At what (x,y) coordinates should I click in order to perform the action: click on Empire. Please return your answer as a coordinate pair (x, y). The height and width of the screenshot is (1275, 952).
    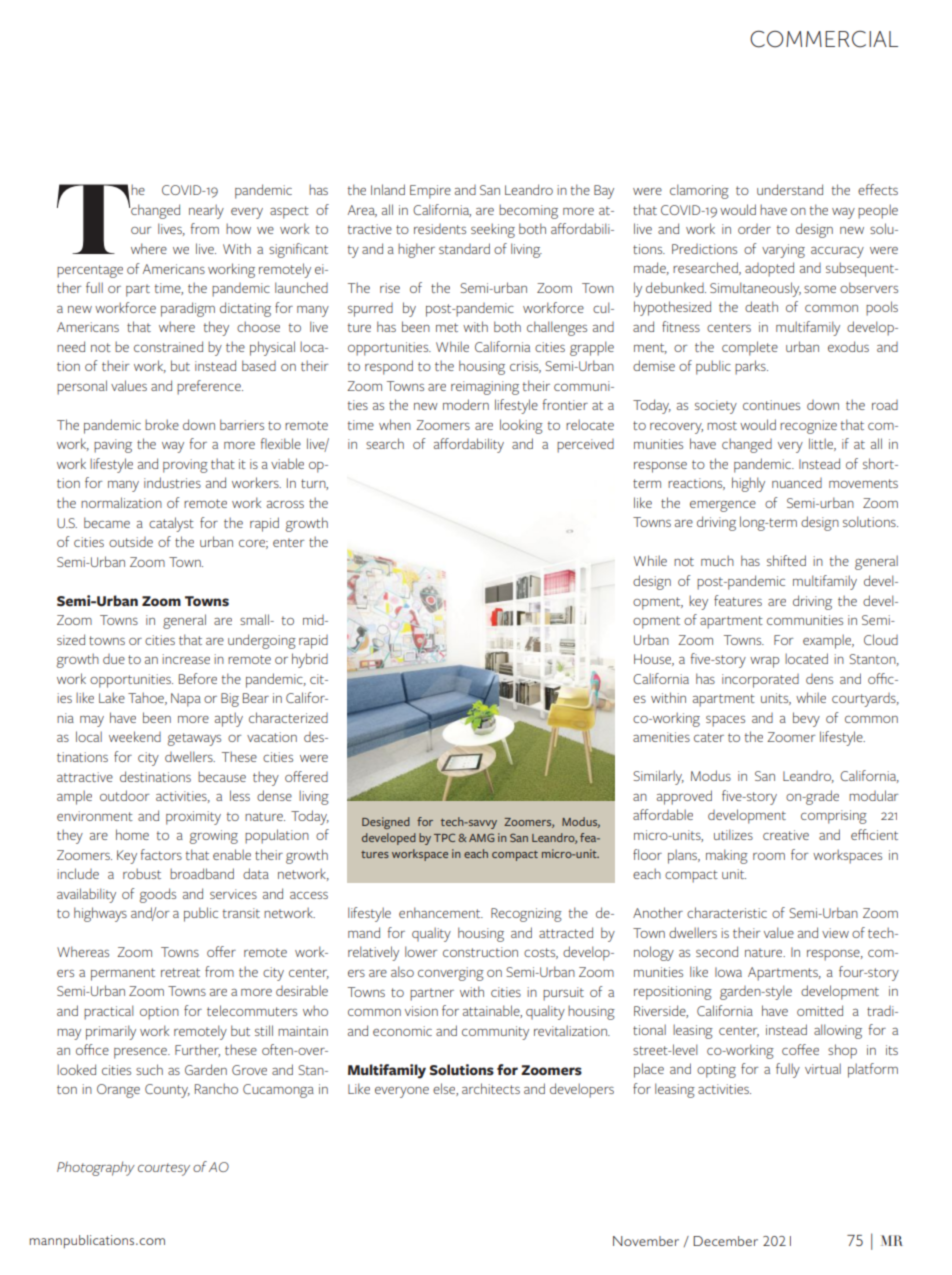
    Looking at the image, I should click on (430, 192).
